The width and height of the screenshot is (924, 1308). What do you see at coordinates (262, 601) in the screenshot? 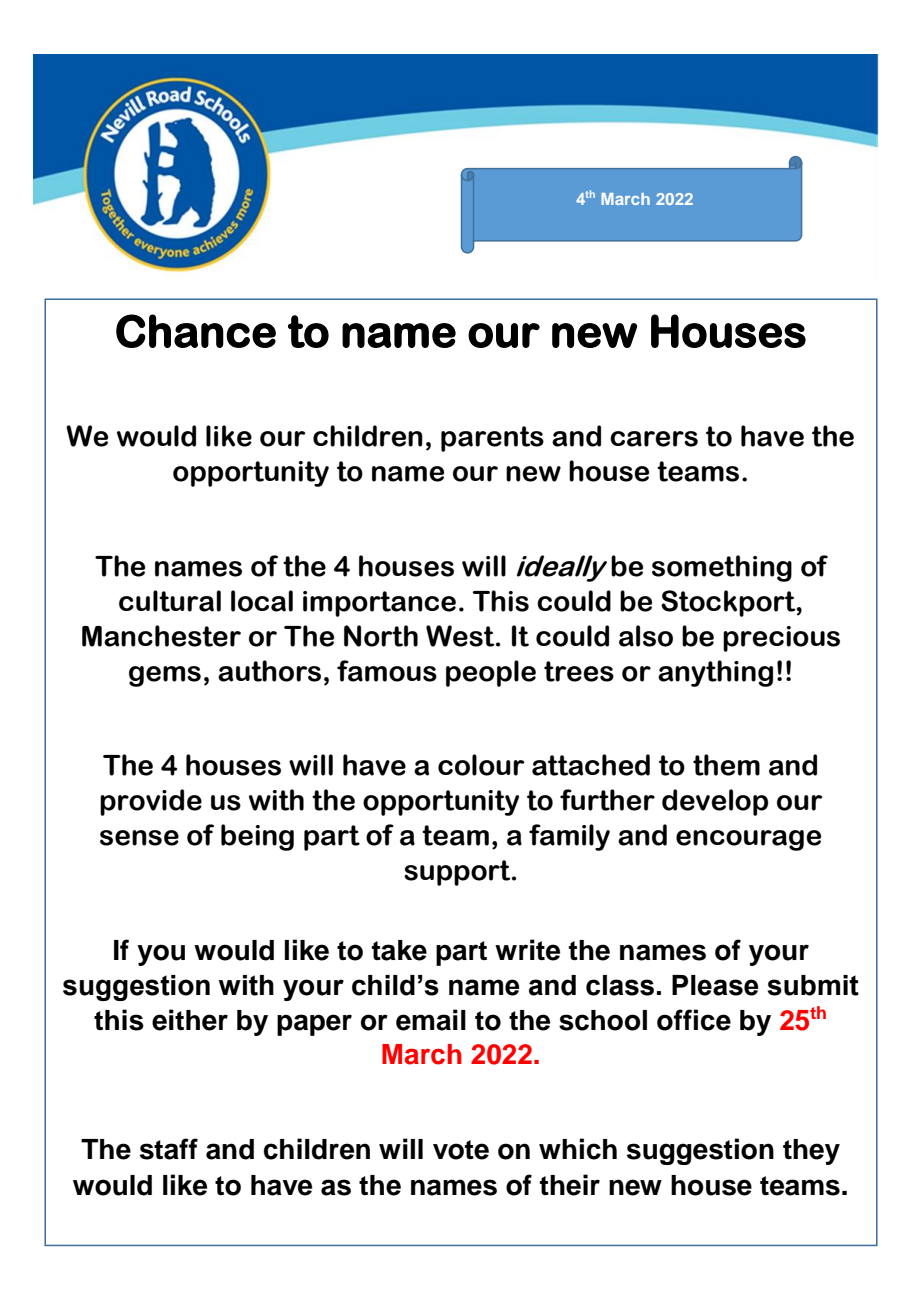
I see `local` at bounding box center [262, 601].
